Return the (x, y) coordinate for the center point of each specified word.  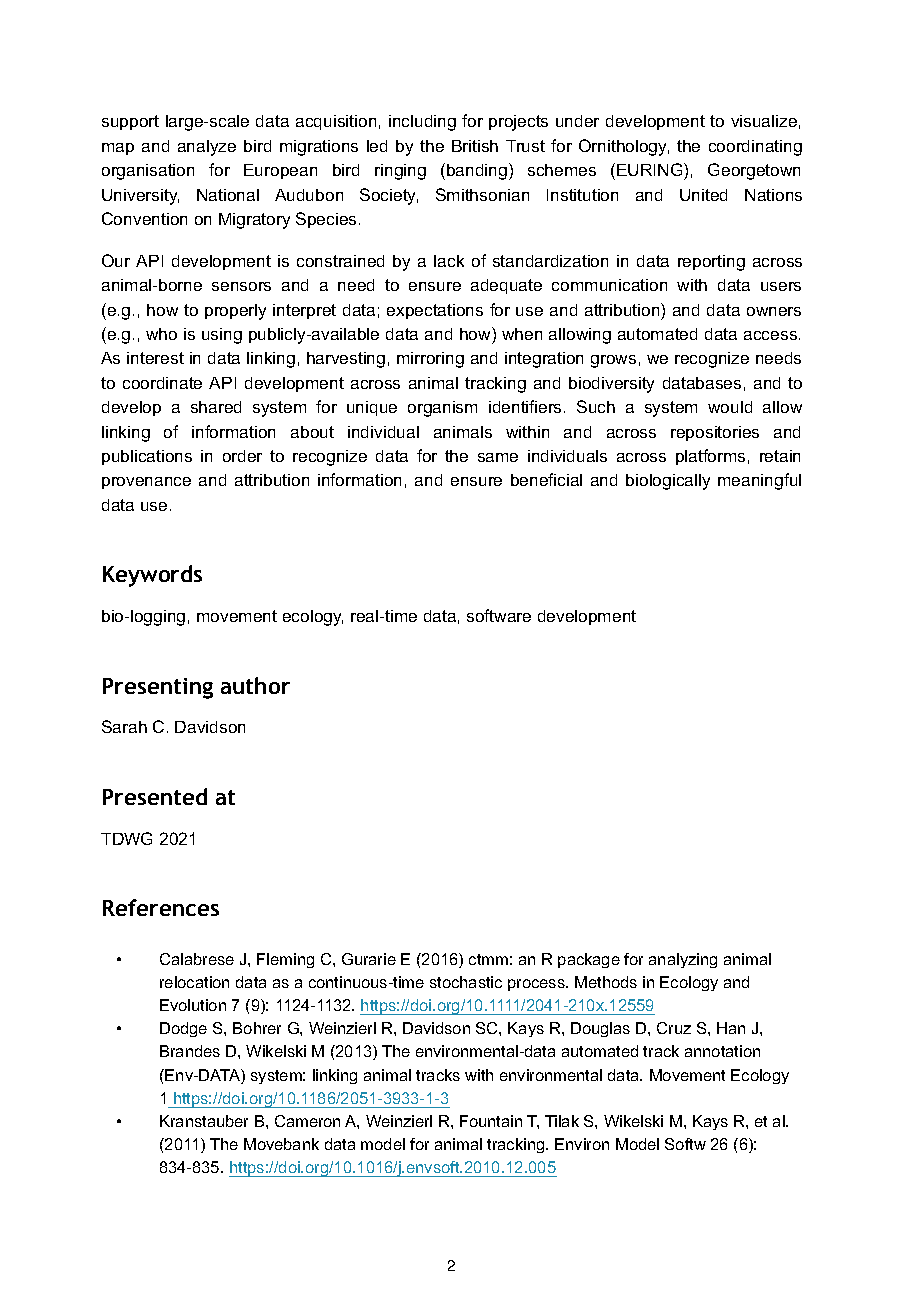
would (730, 407)
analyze (207, 148)
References (161, 907)
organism (442, 409)
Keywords (152, 576)
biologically (668, 482)
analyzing (683, 960)
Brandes (190, 1051)
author (255, 685)
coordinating (755, 148)
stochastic (466, 982)
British (475, 146)
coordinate (162, 383)
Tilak (562, 1121)
